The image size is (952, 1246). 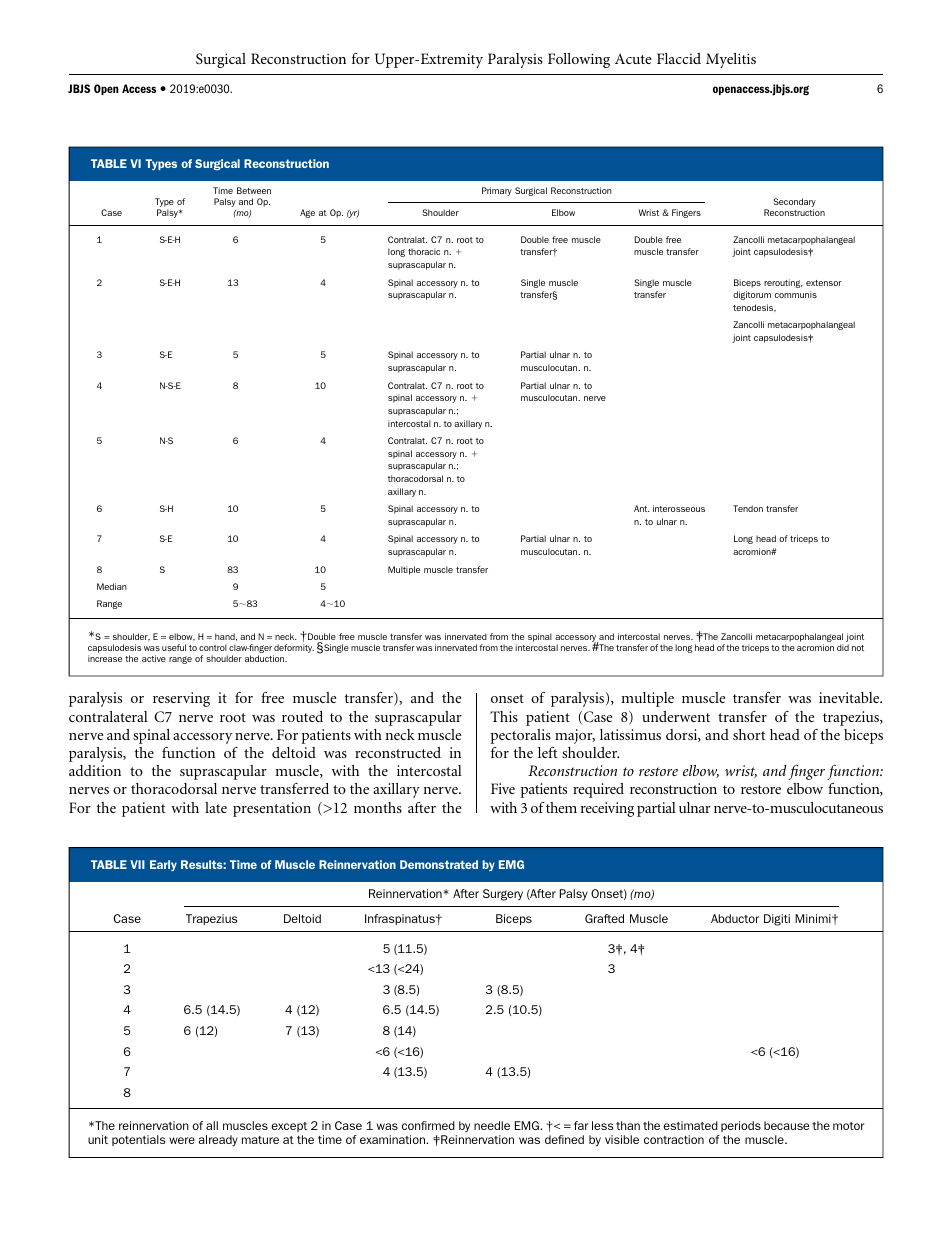 What do you see at coordinates (424, 251) in the image?
I see `thoracic` at bounding box center [424, 251].
